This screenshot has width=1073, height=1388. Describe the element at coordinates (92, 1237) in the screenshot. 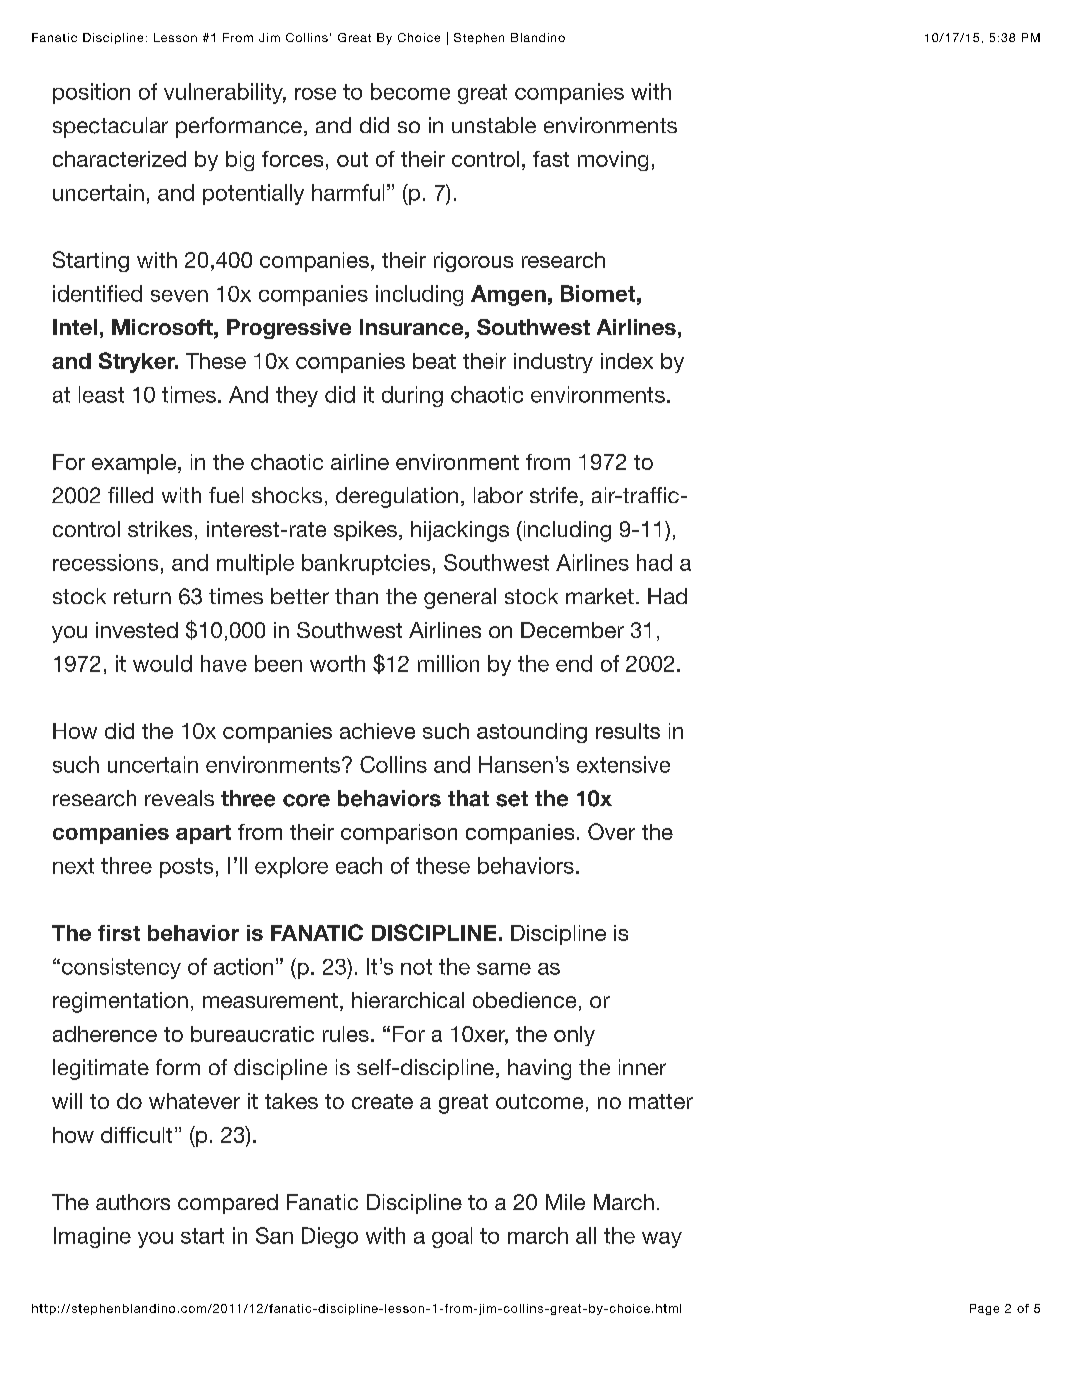

I see `Imagine` at that location.
